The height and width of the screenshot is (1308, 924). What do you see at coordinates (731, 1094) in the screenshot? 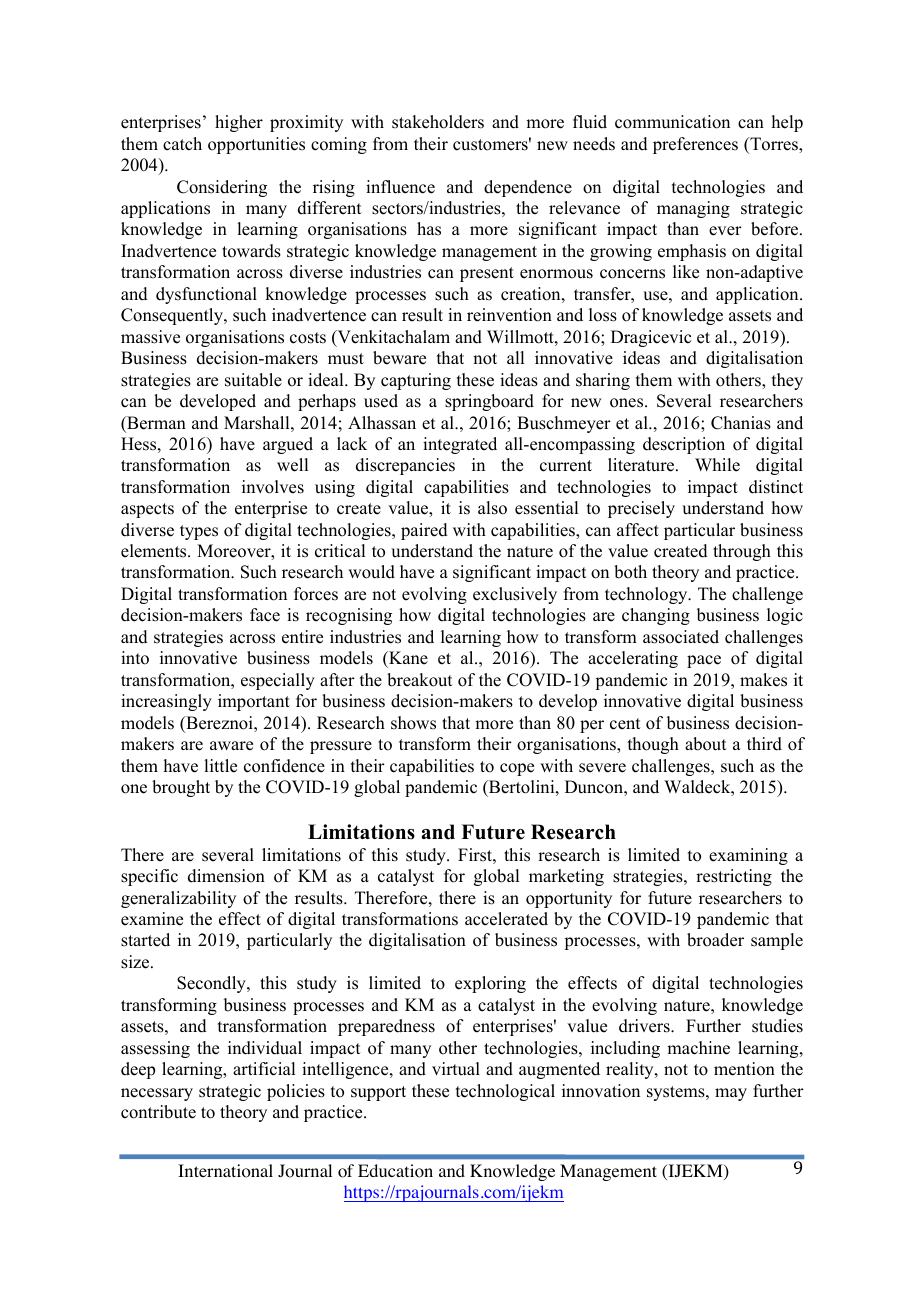
I see `may` at bounding box center [731, 1094].
